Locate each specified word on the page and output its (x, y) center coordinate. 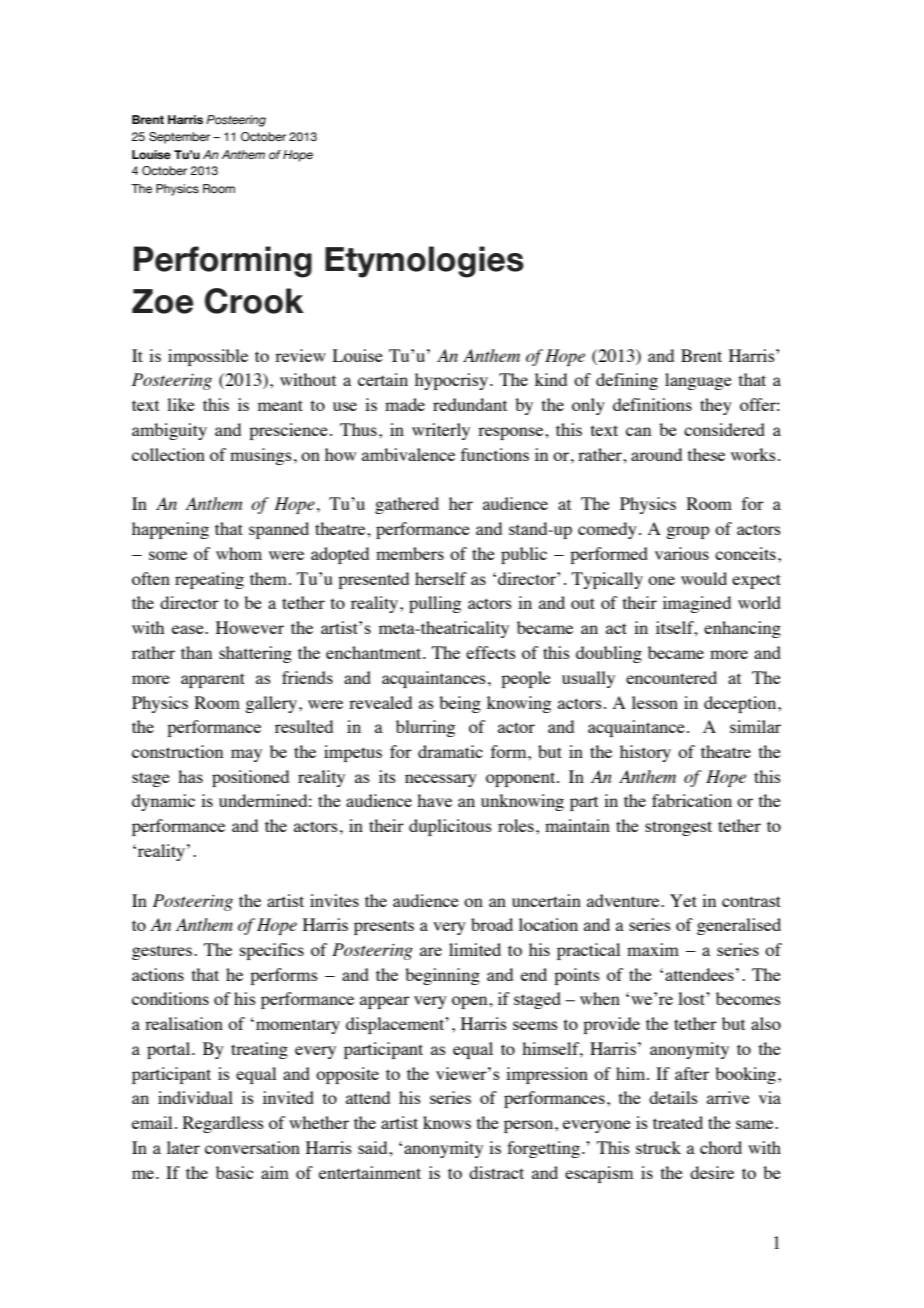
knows (447, 1122)
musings (261, 456)
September (179, 138)
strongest (678, 828)
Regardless (223, 1124)
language (698, 381)
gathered (407, 505)
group (687, 532)
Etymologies (424, 262)
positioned (250, 778)
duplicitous (450, 827)
